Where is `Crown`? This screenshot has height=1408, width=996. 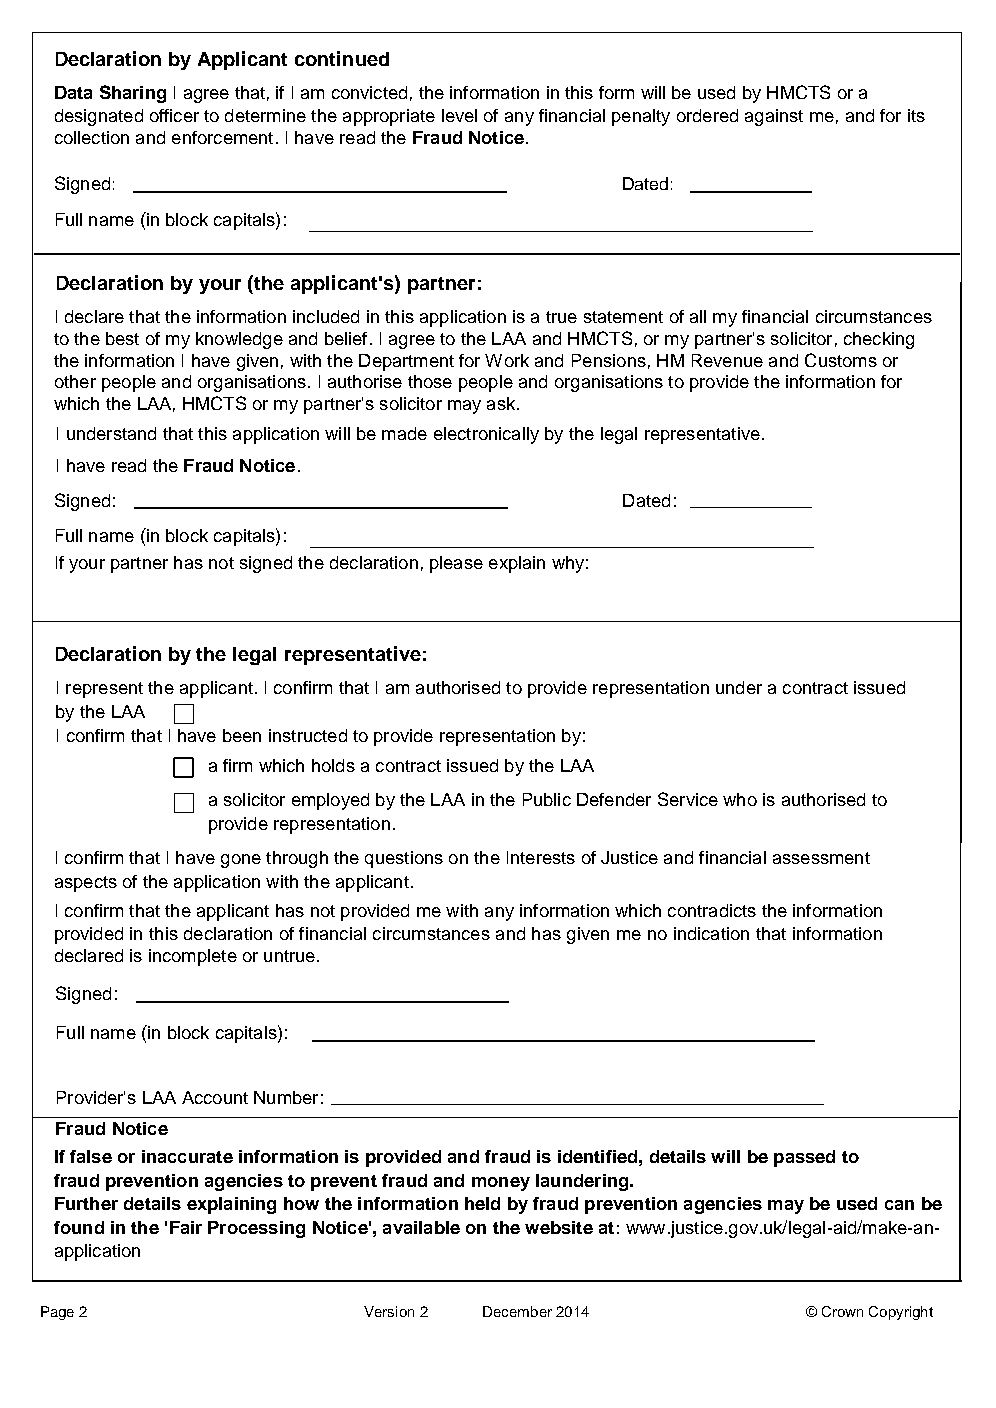 Crown is located at coordinates (842, 1311).
